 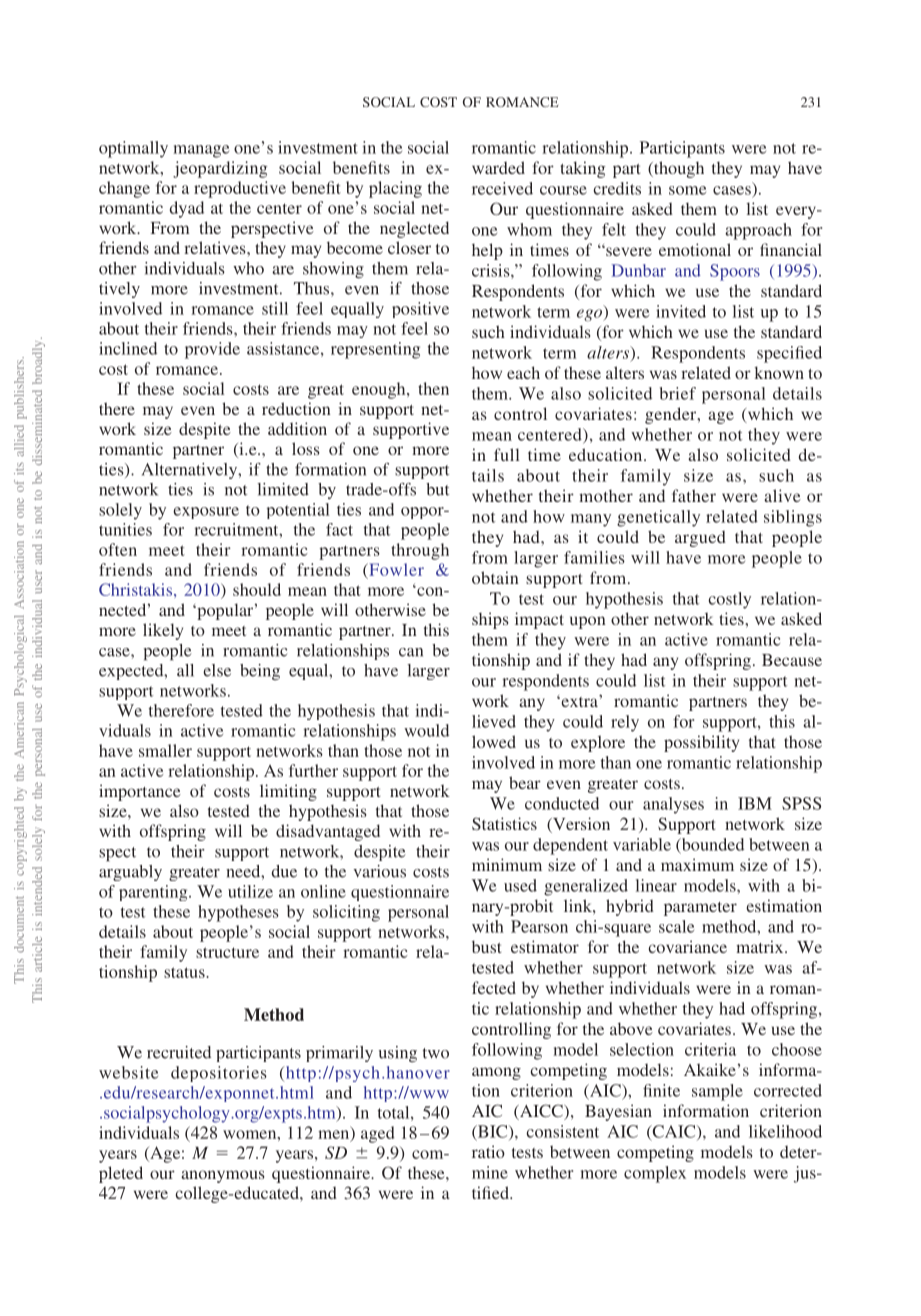 I want to click on jeopardizing, so click(x=220, y=169).
